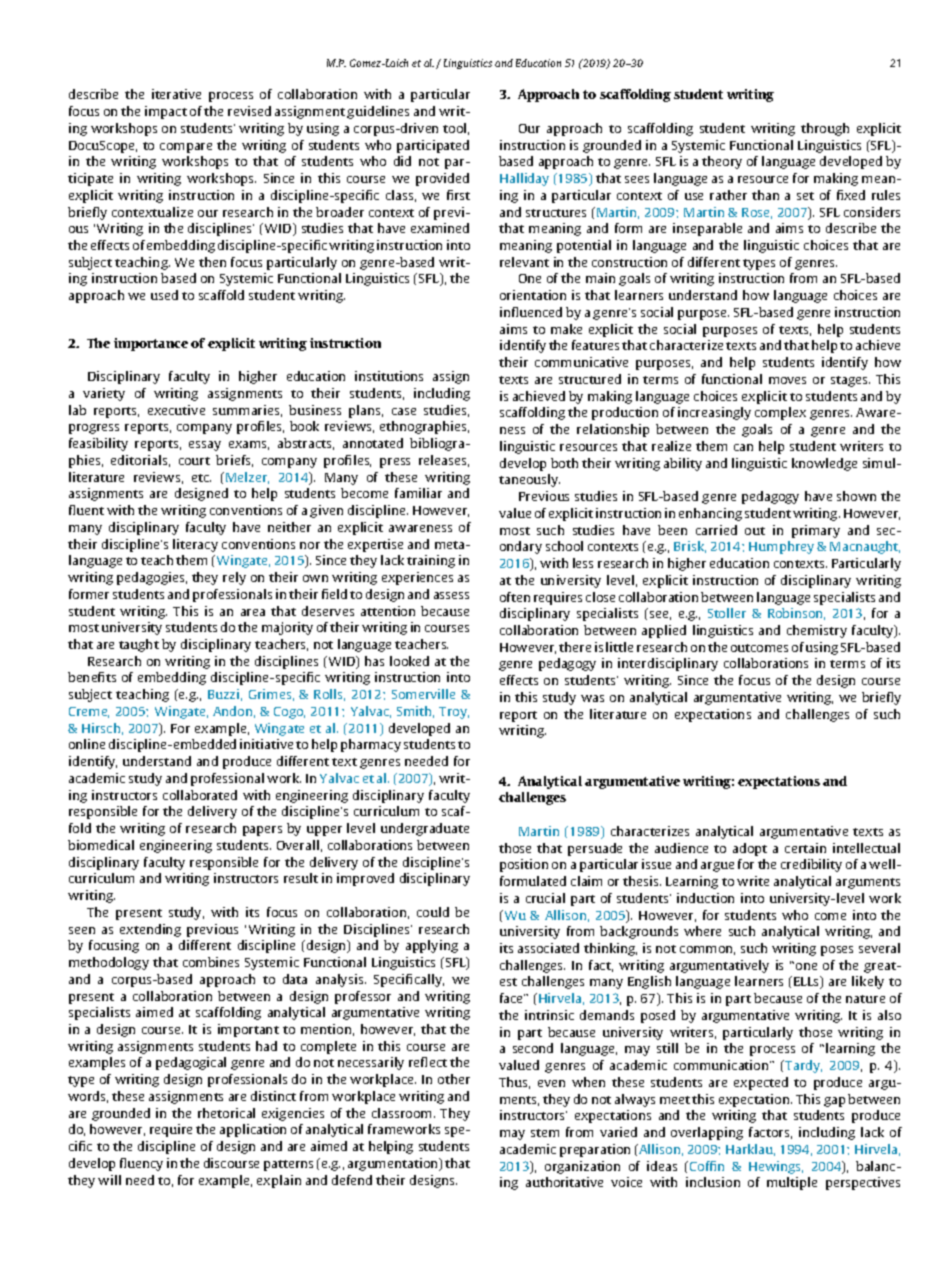  I want to click on through, so click(825, 129).
